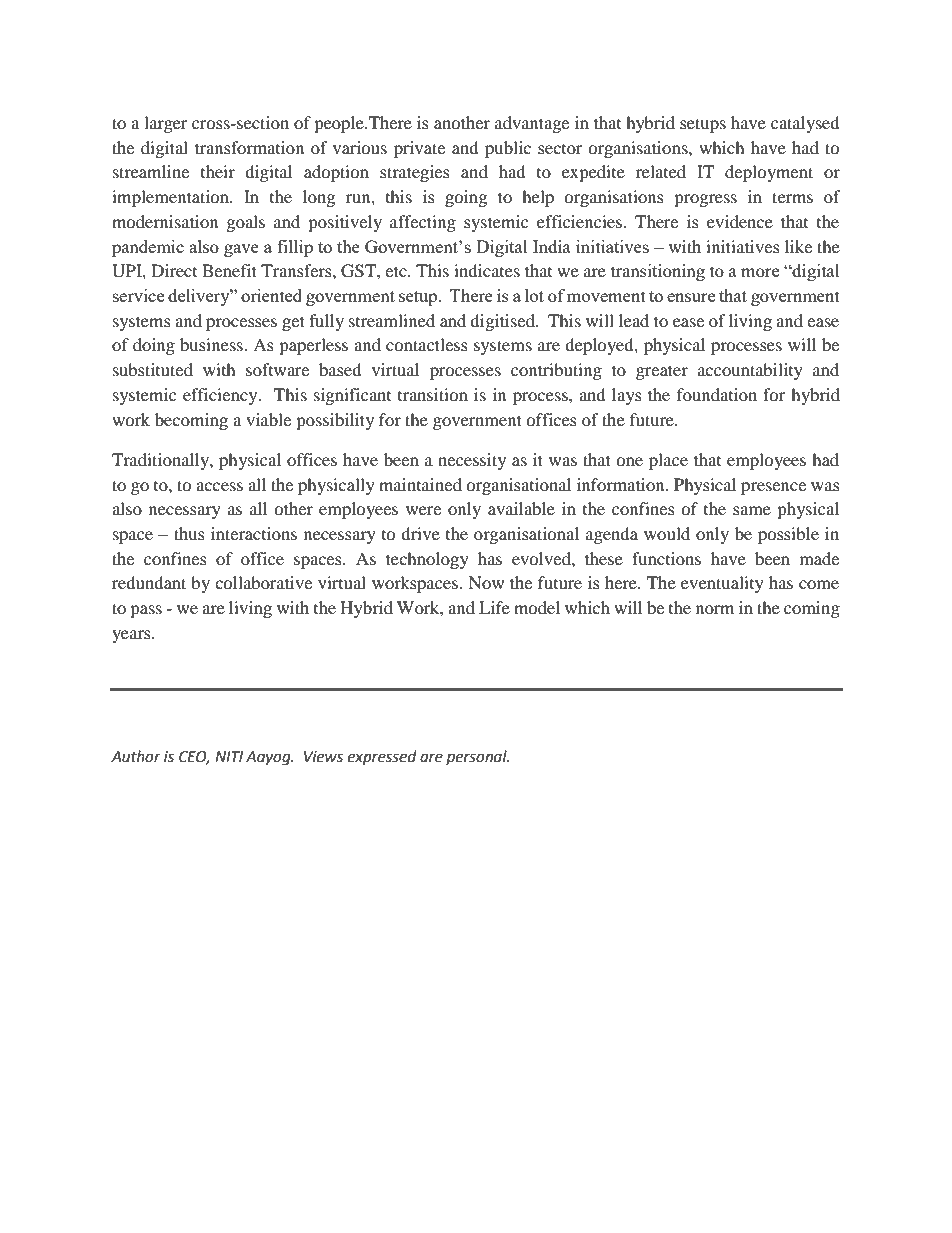  I want to click on business, so click(212, 344).
